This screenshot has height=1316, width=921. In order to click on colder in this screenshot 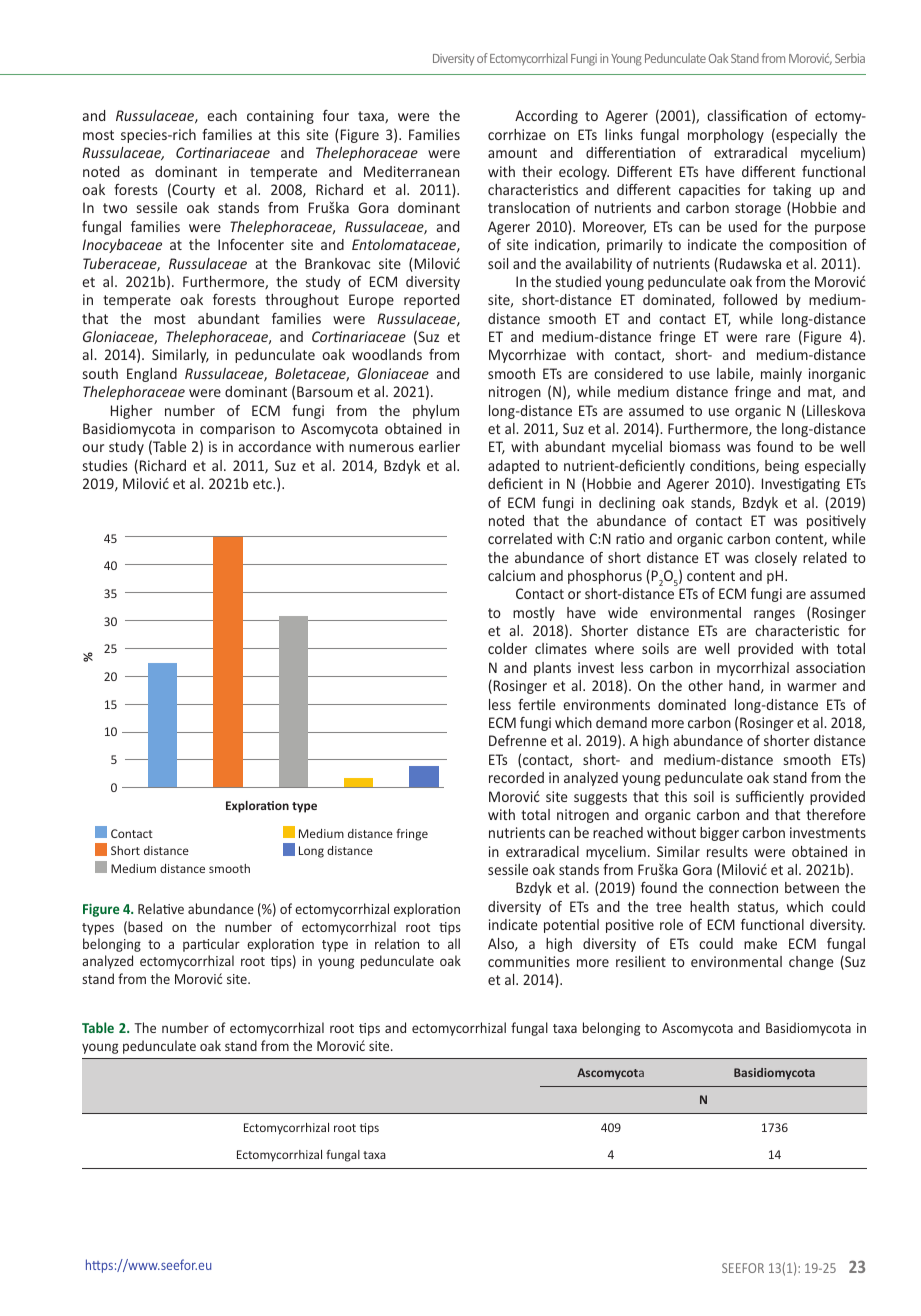, I will do `click(507, 648)`.
